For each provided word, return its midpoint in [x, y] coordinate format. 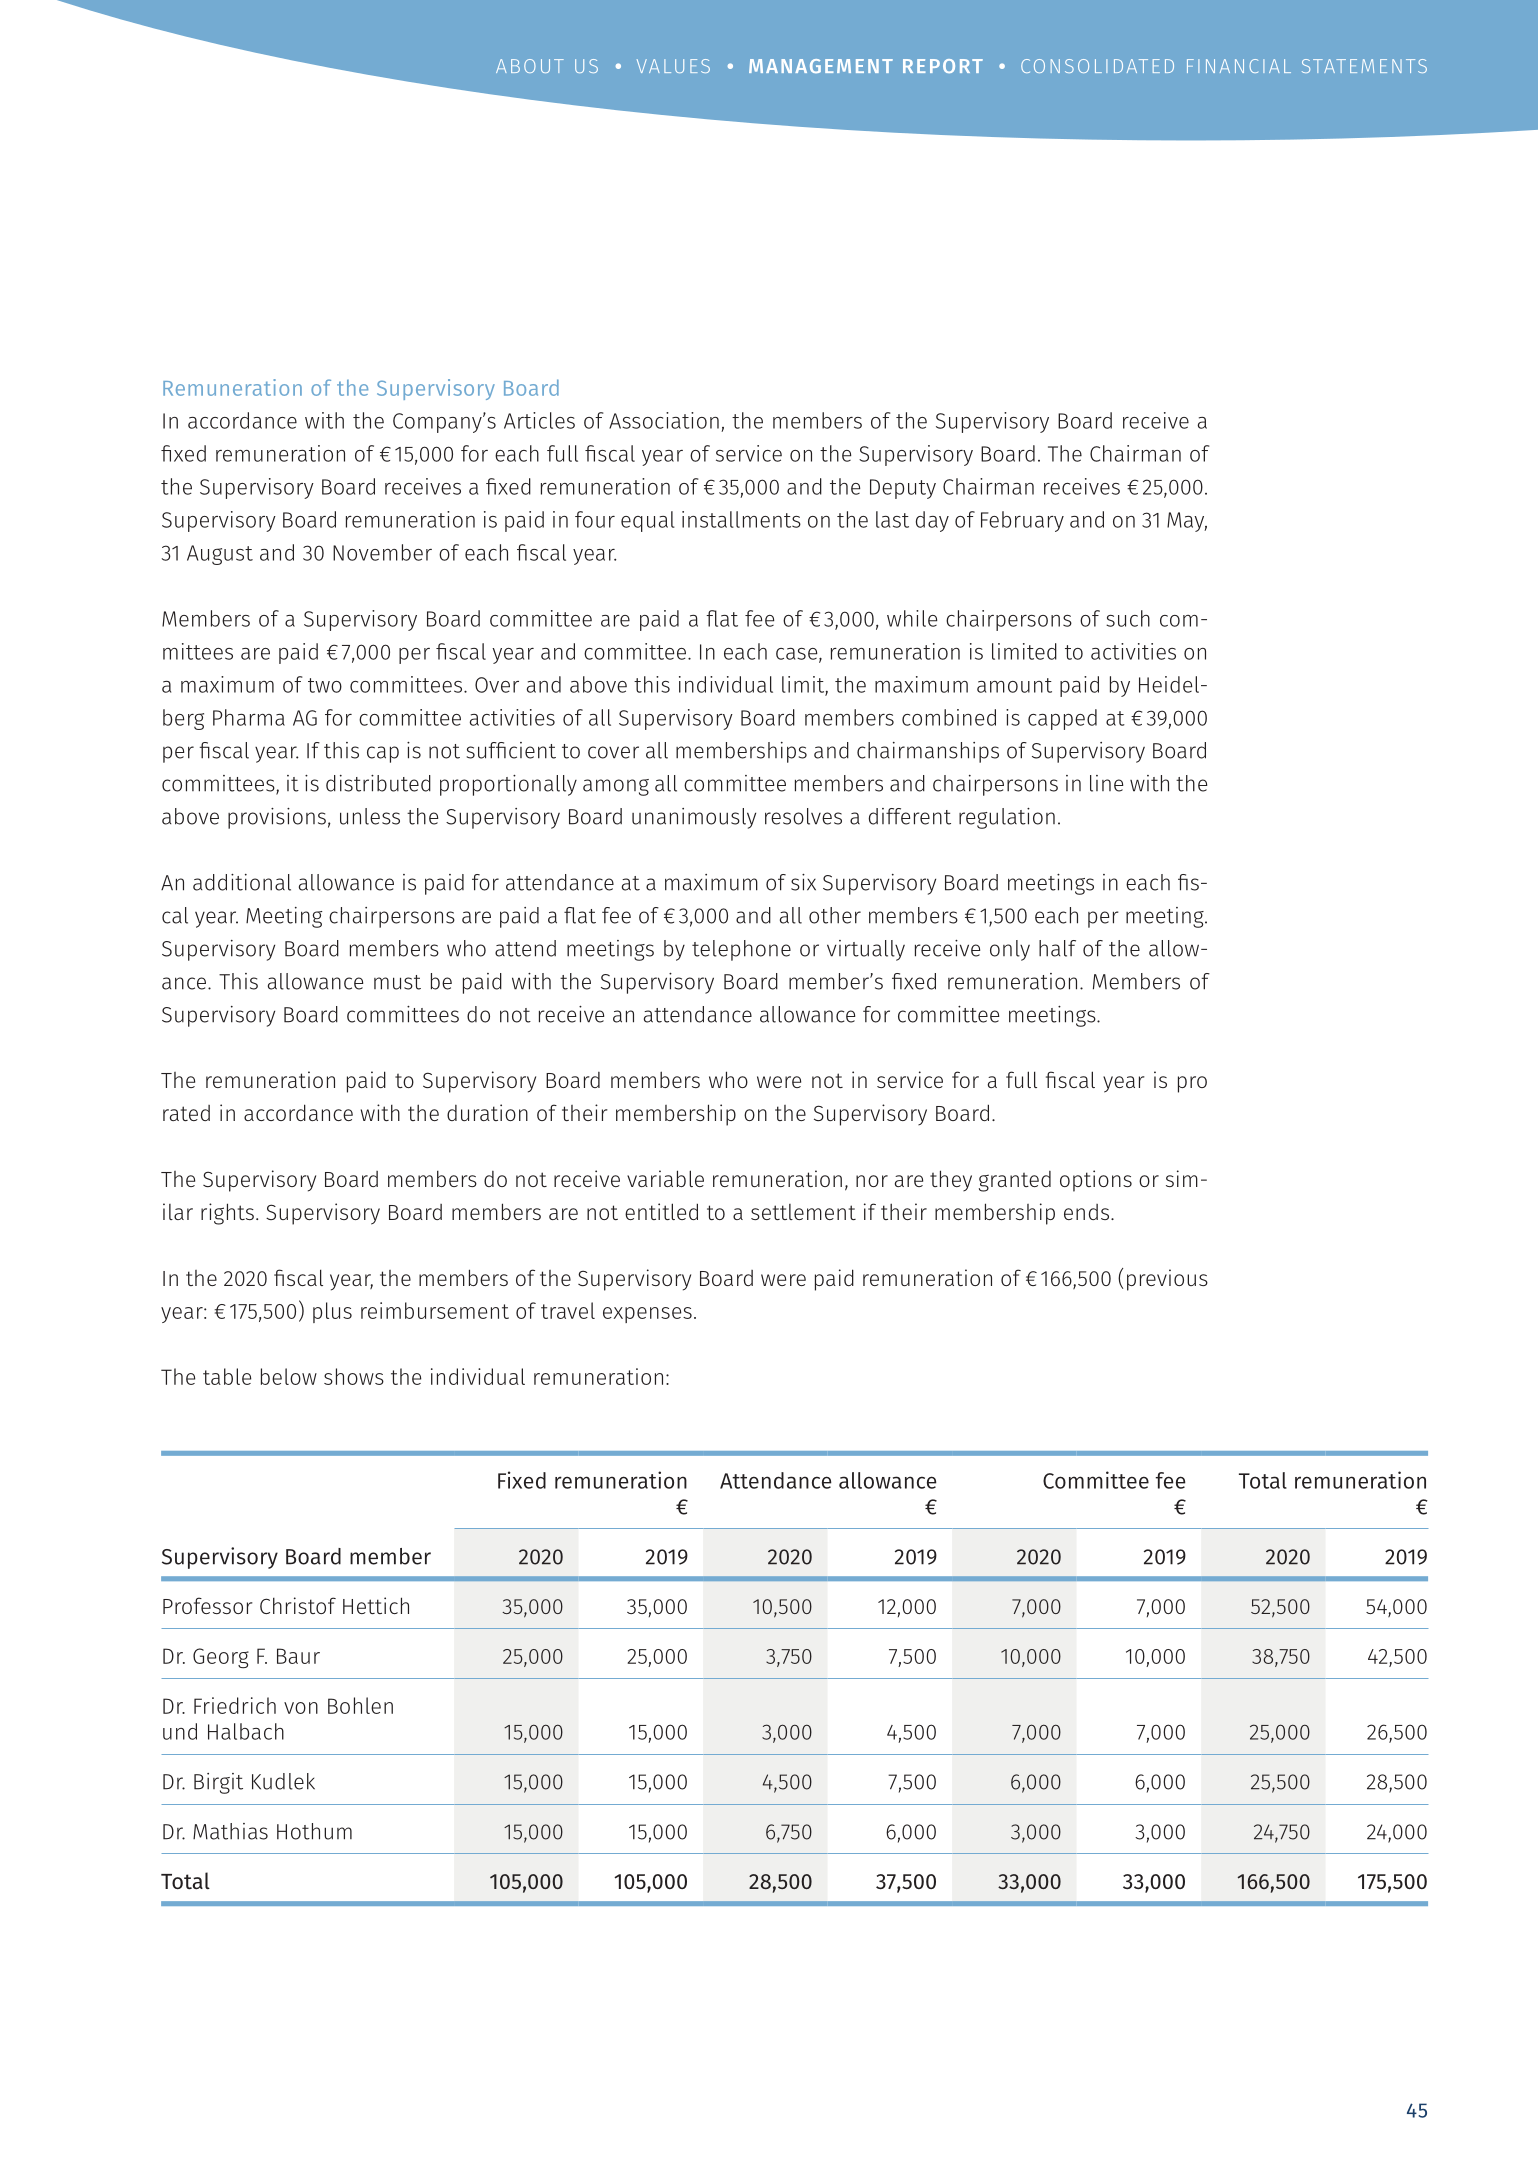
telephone [741, 950]
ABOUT [530, 66]
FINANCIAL [1239, 66]
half [1057, 948]
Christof [298, 1605]
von [301, 1708]
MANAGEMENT [821, 66]
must [397, 982]
